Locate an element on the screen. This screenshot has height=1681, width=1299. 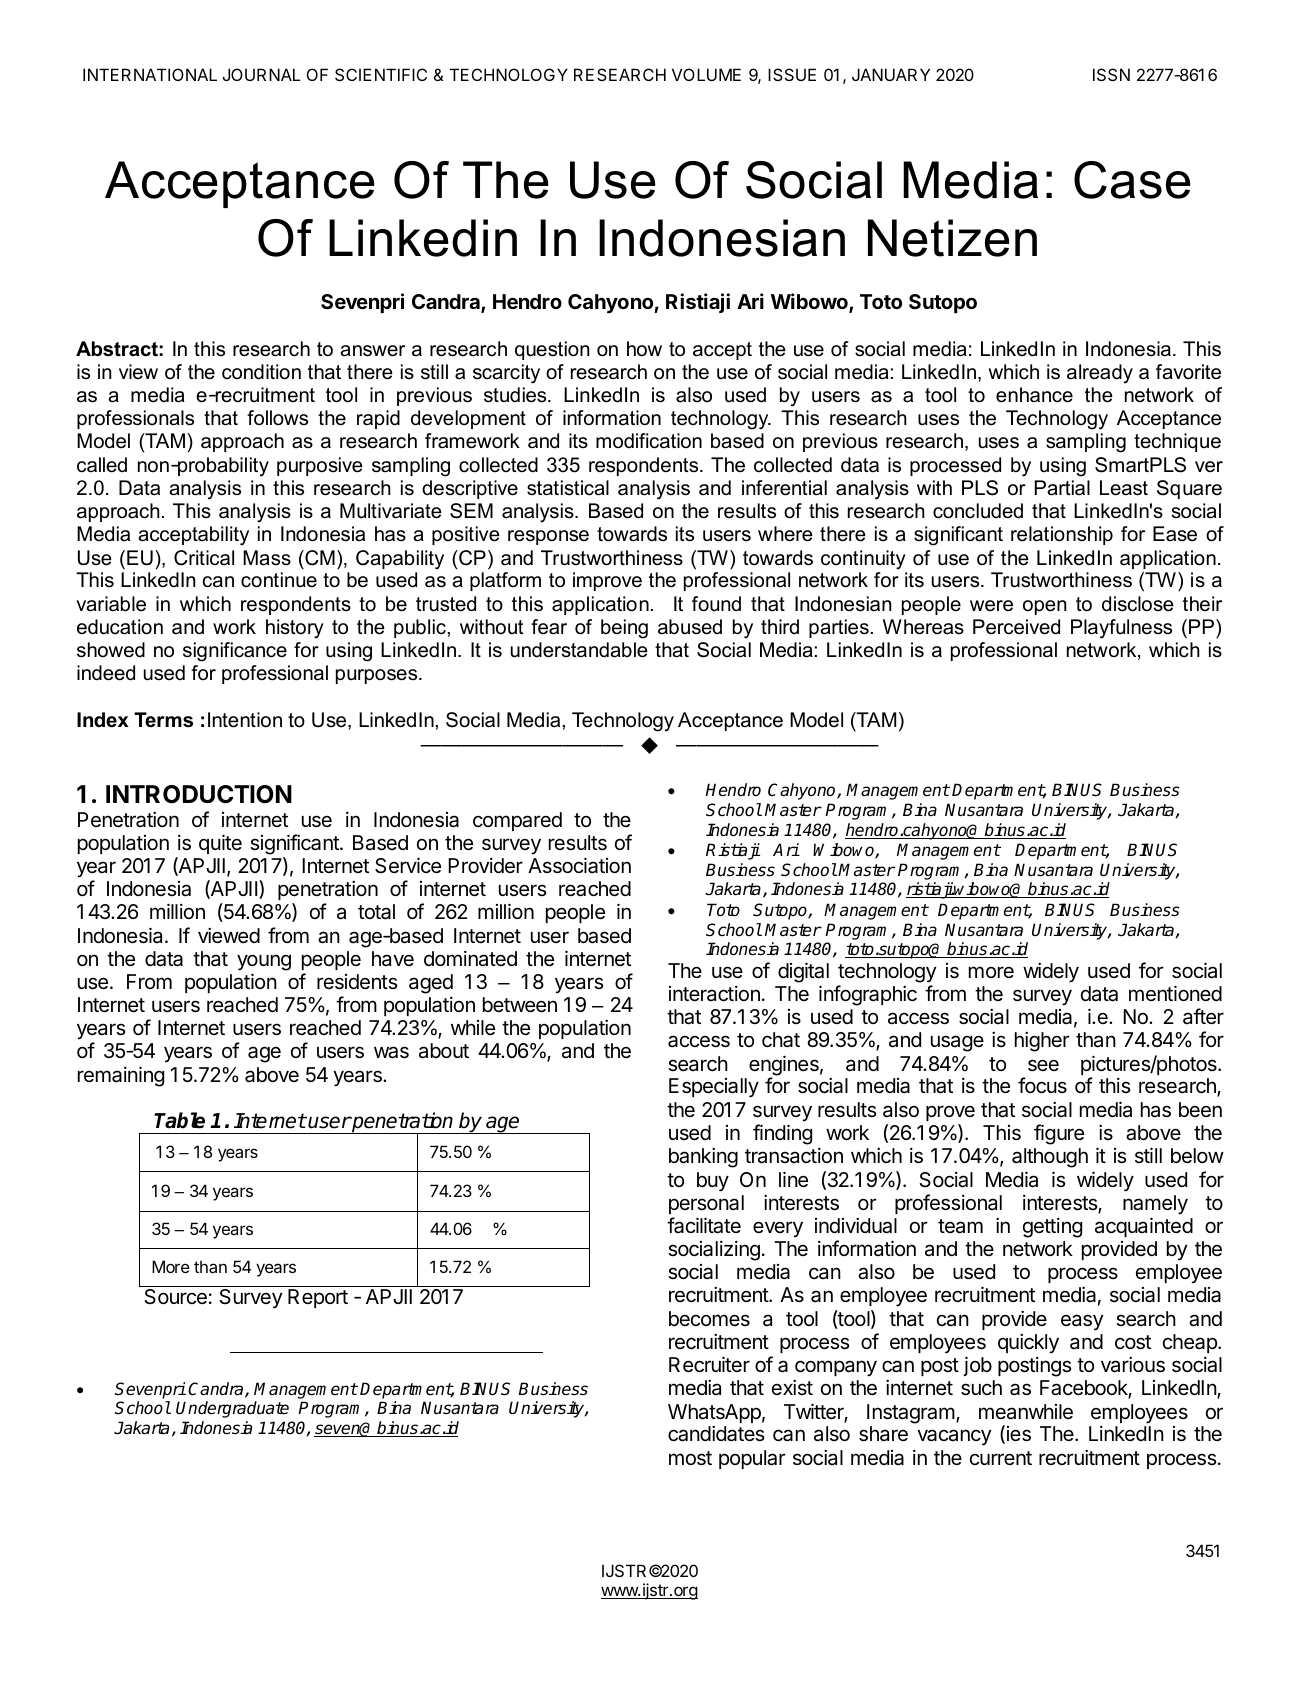
Playfulness is located at coordinates (1121, 629).
